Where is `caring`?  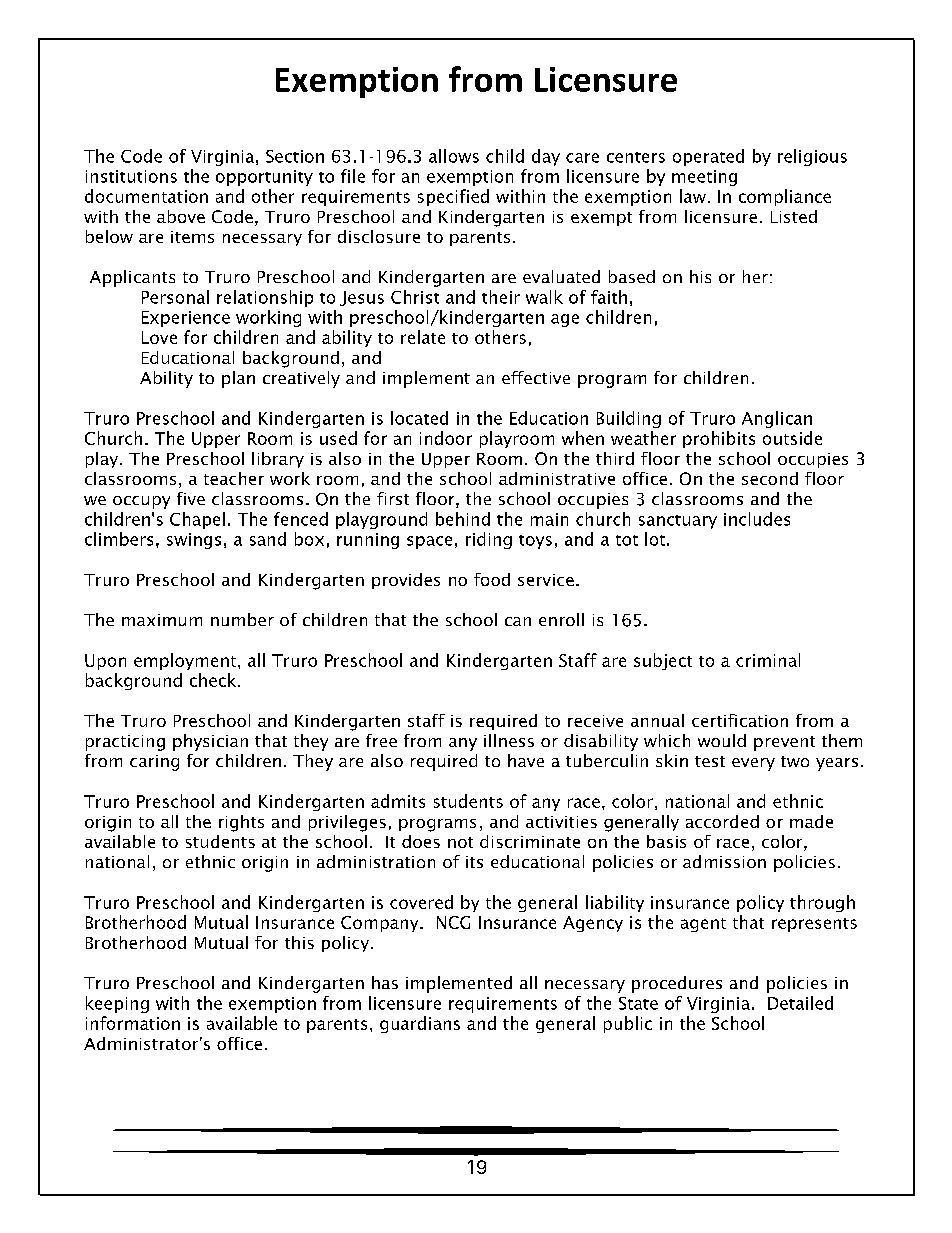 caring is located at coordinates (154, 763).
